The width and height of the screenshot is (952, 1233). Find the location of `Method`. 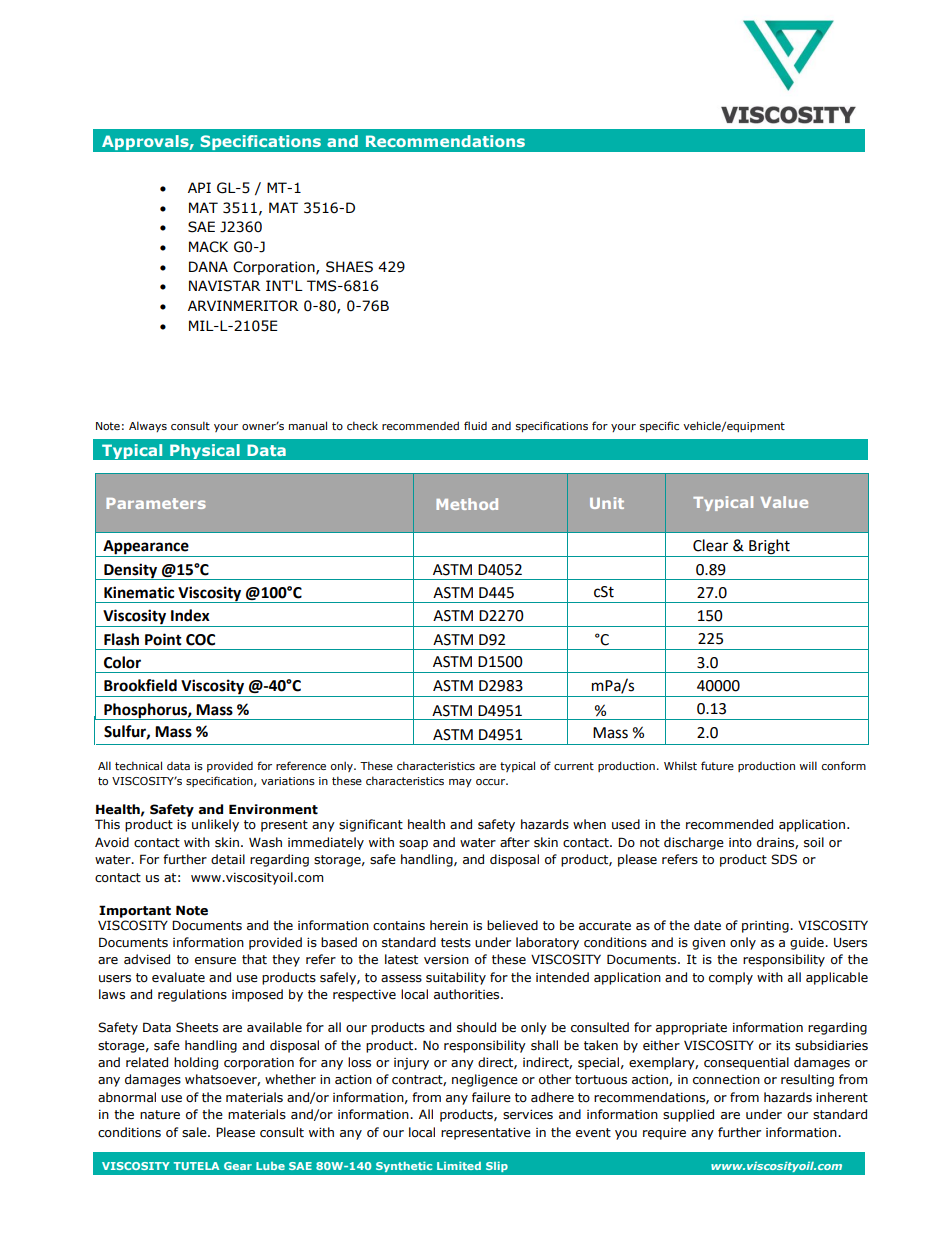

Method is located at coordinates (467, 504).
